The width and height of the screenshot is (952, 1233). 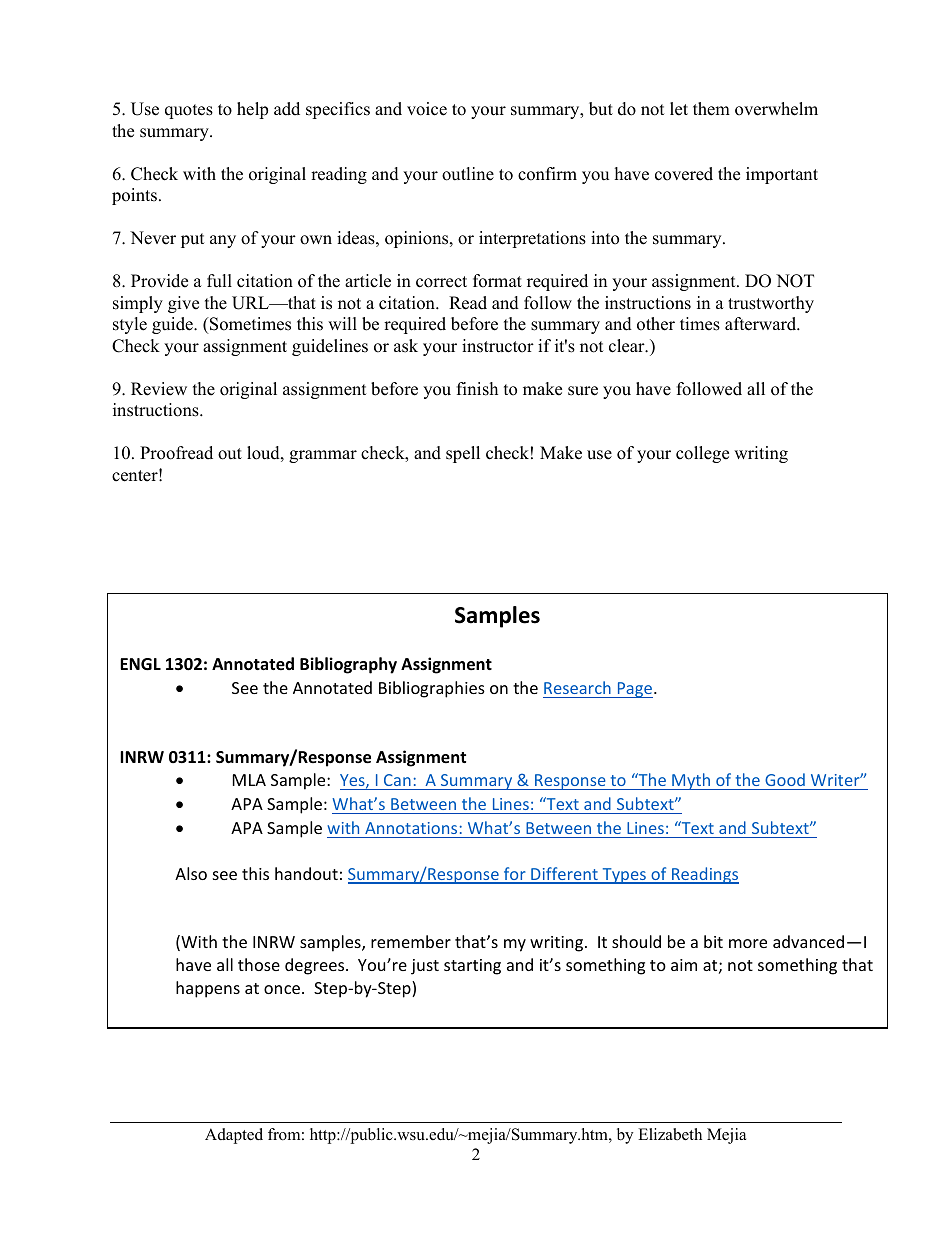 I want to click on outline, so click(x=468, y=174).
